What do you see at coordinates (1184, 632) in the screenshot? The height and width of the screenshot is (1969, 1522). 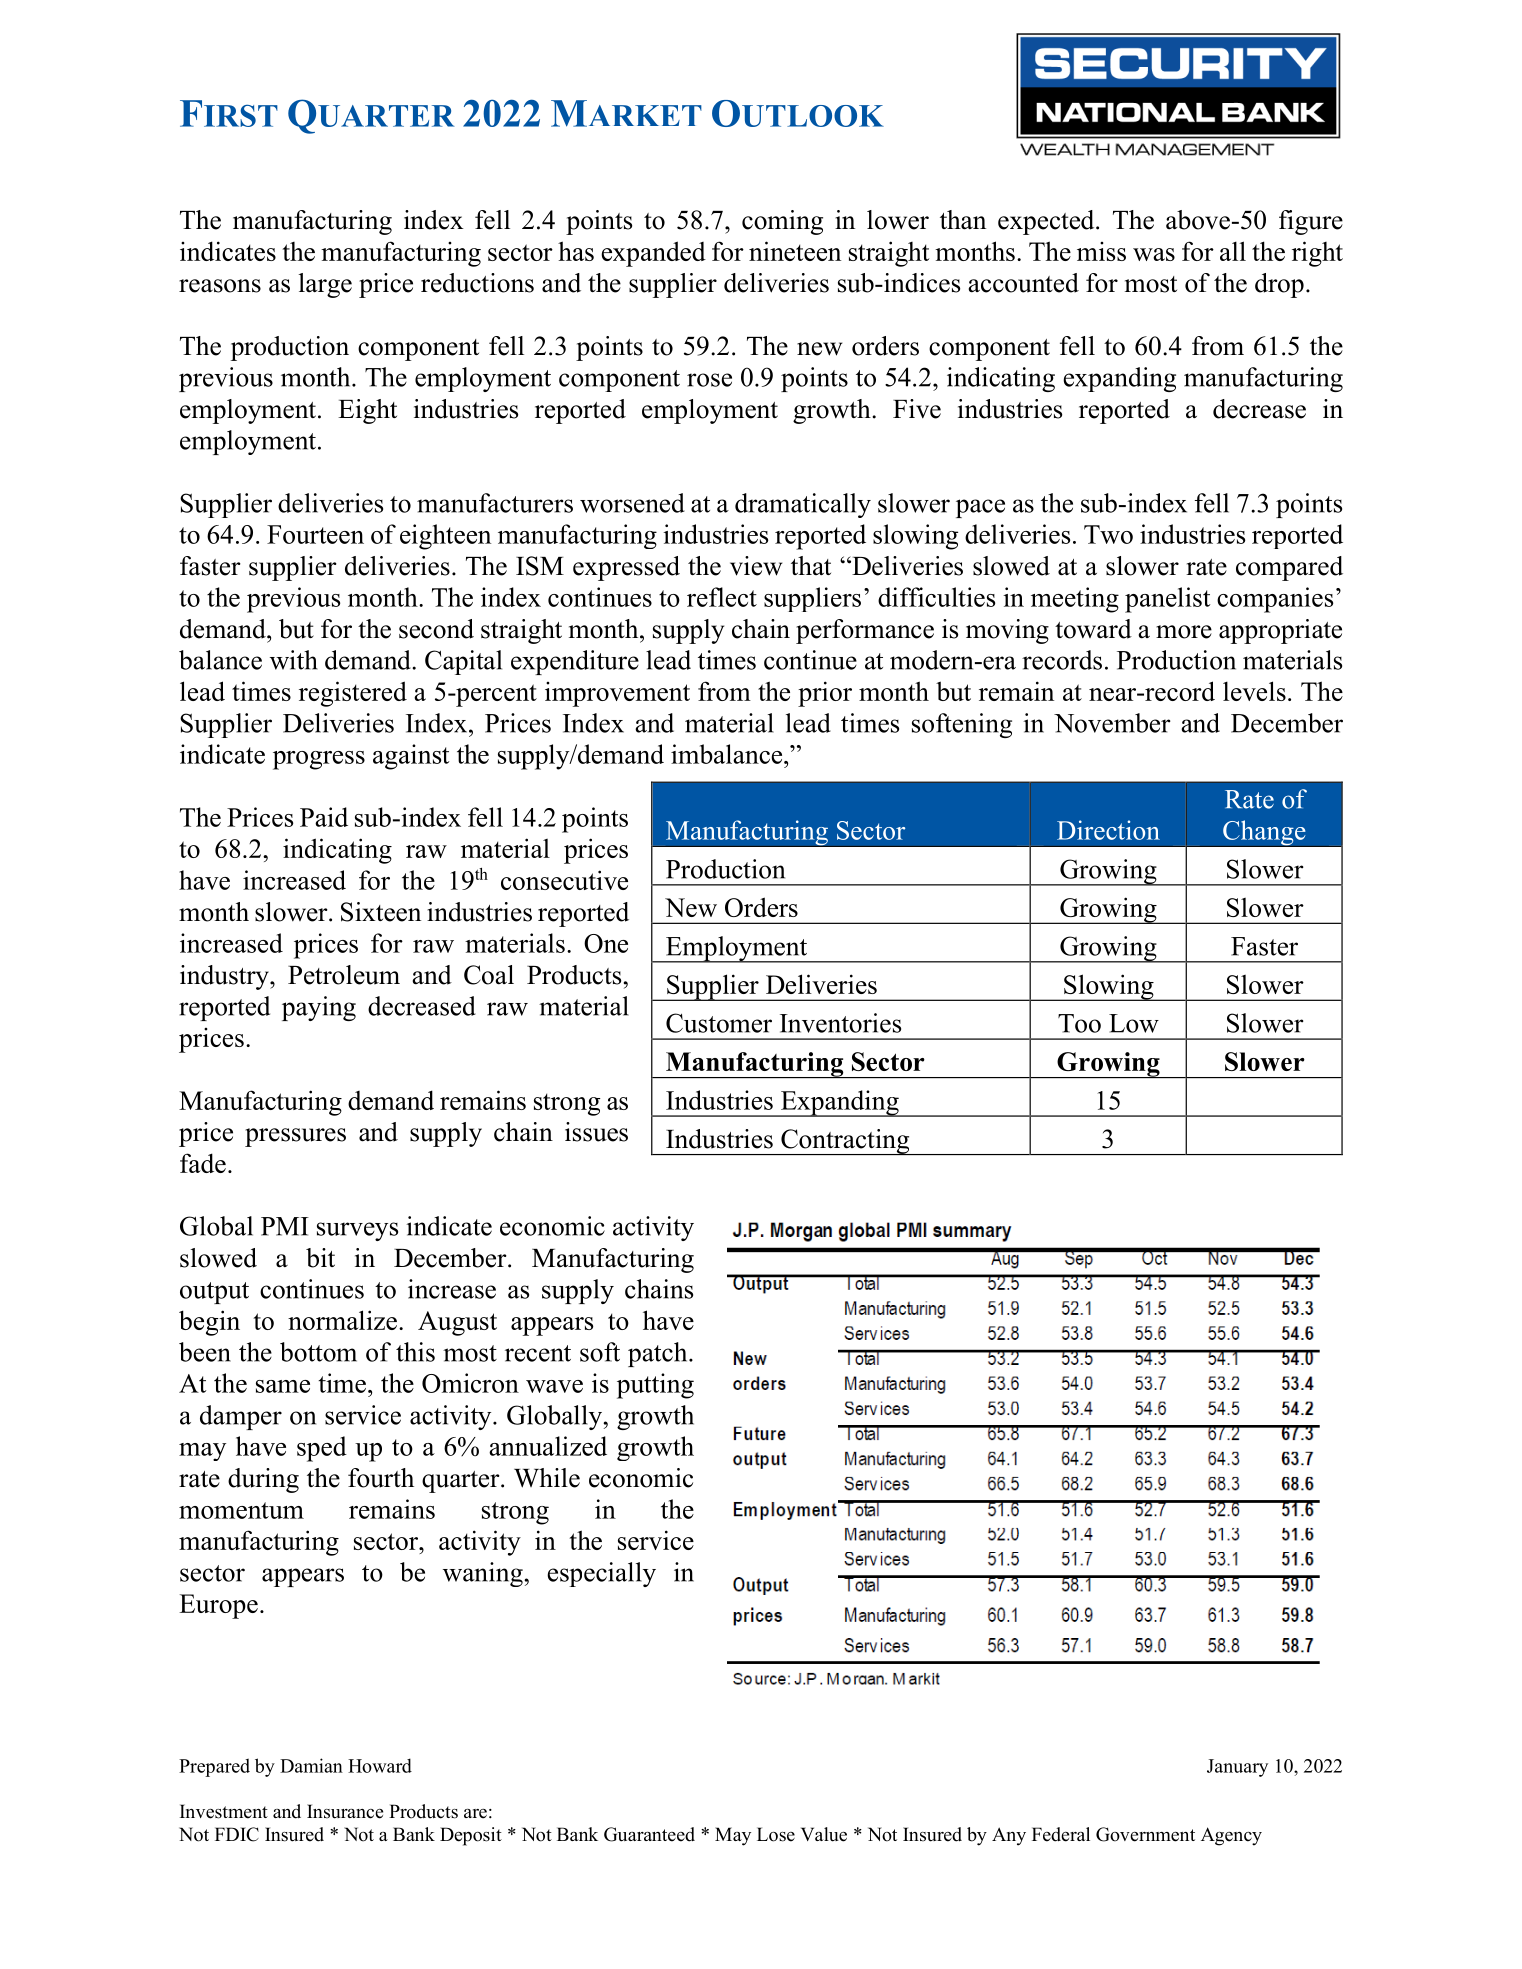 I see `more` at bounding box center [1184, 632].
